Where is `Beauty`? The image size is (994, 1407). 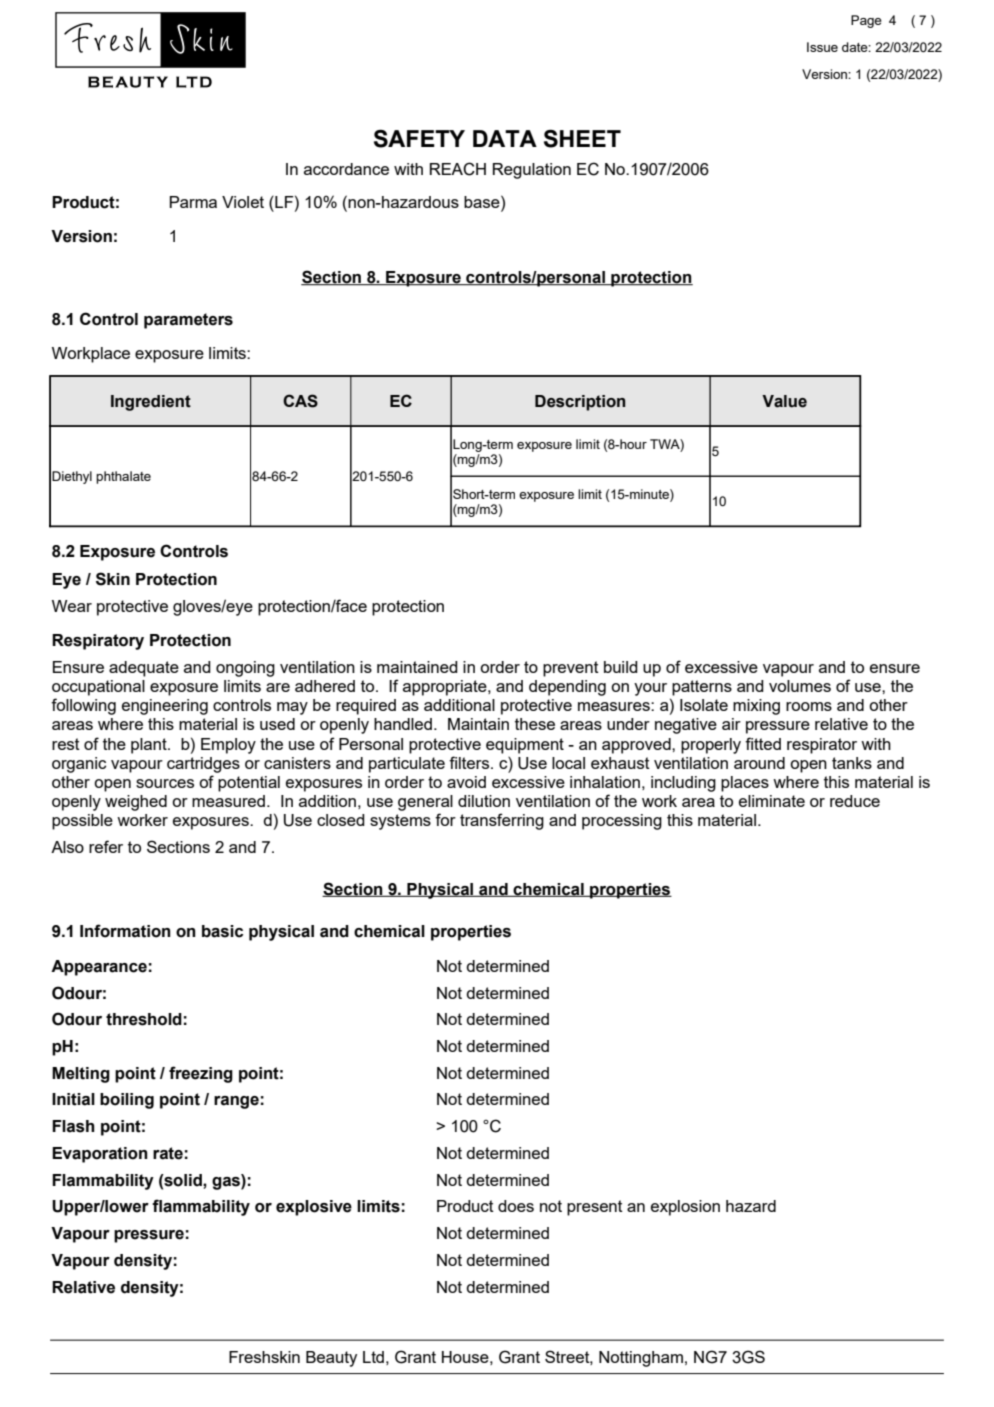 Beauty is located at coordinates (331, 1359).
